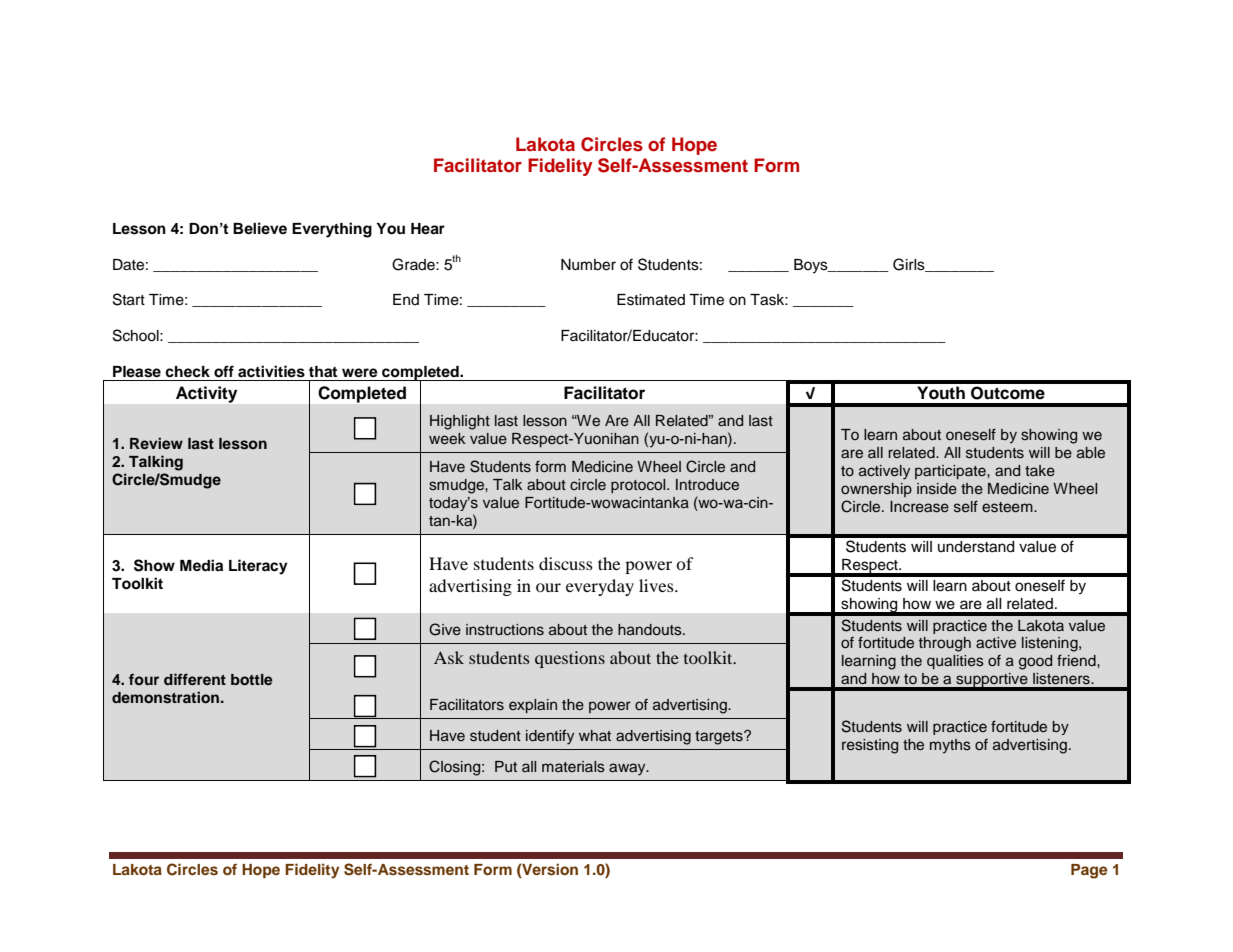  What do you see at coordinates (628, 769) in the screenshot?
I see `away` at bounding box center [628, 769].
